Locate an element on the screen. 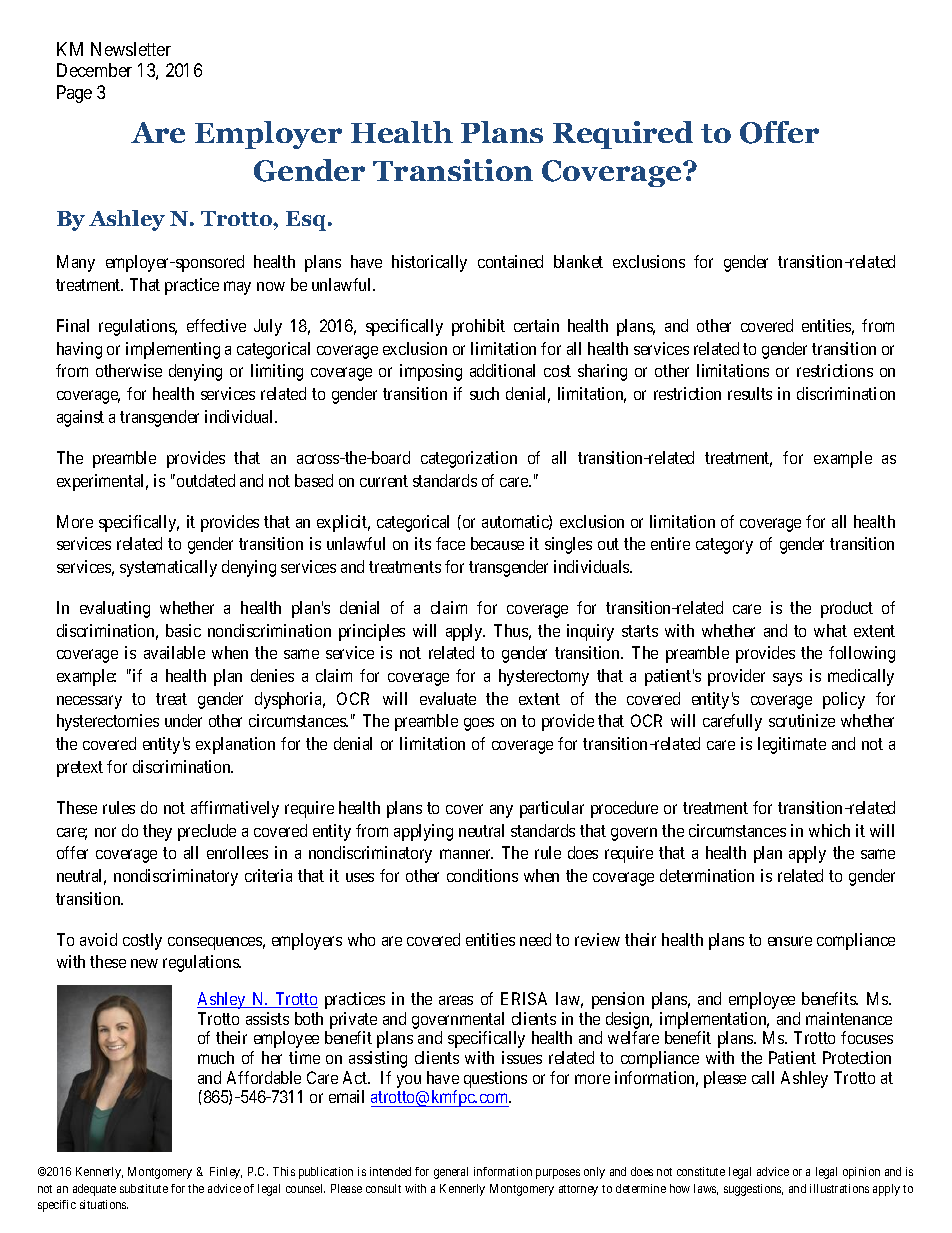 This screenshot has height=1233, width=952. they is located at coordinates (157, 832).
